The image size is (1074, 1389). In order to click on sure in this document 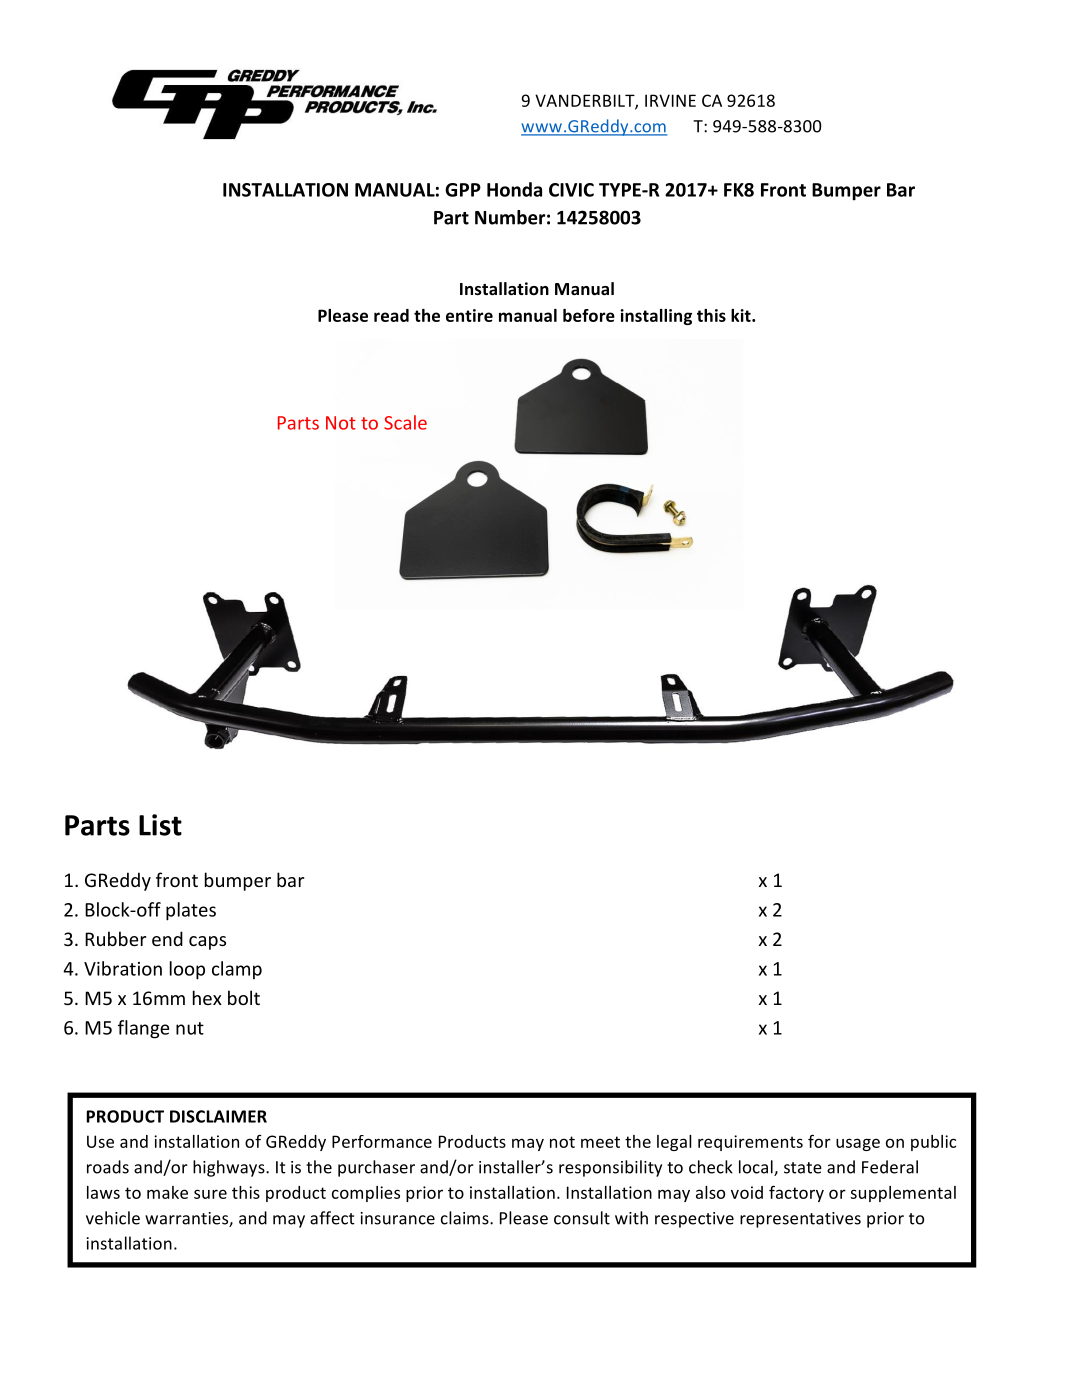, I will do `click(210, 1194)`.
